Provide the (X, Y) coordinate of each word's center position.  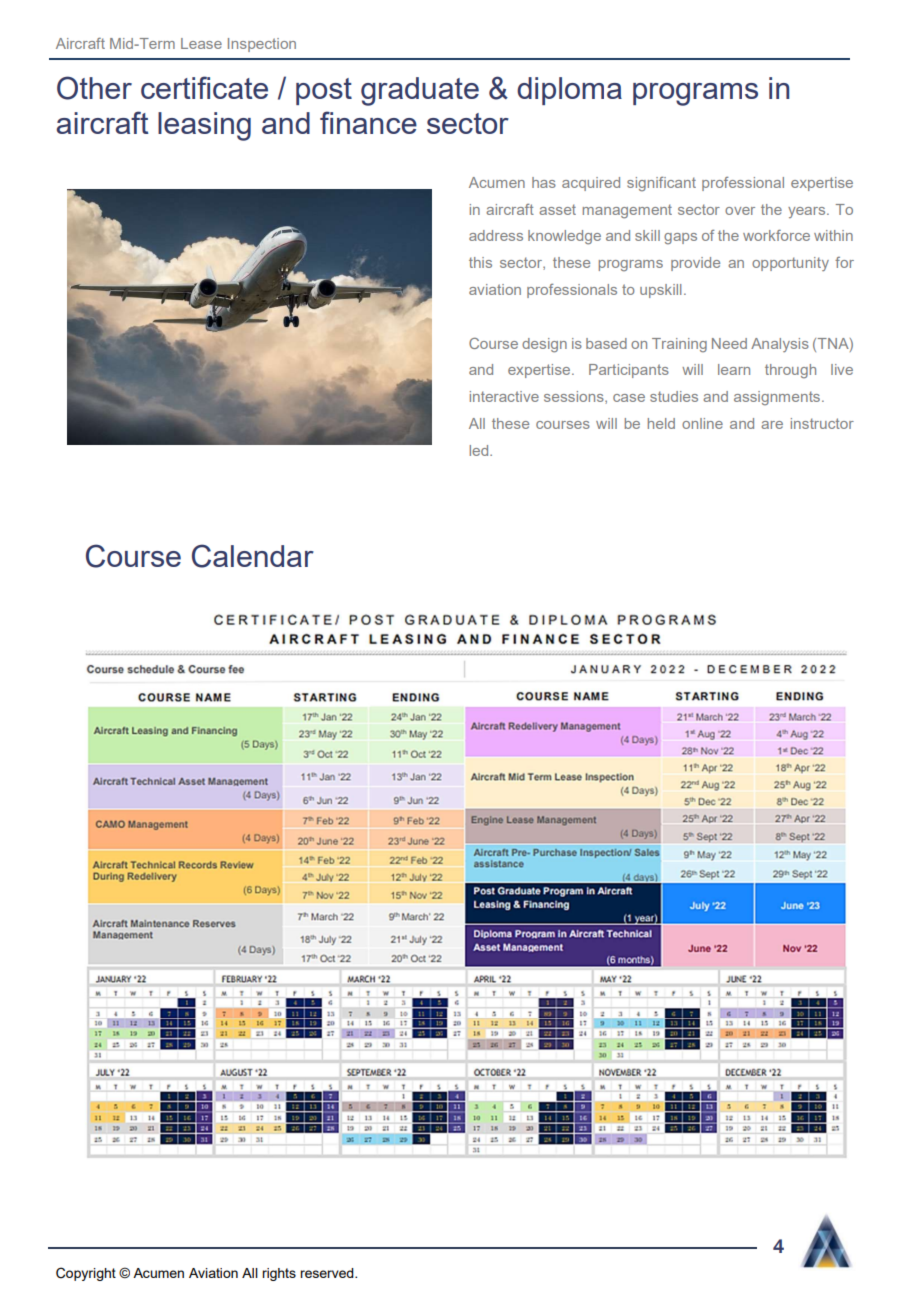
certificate (204, 87)
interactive (504, 396)
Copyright (86, 1274)
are (772, 425)
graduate (420, 91)
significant (661, 184)
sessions (575, 397)
